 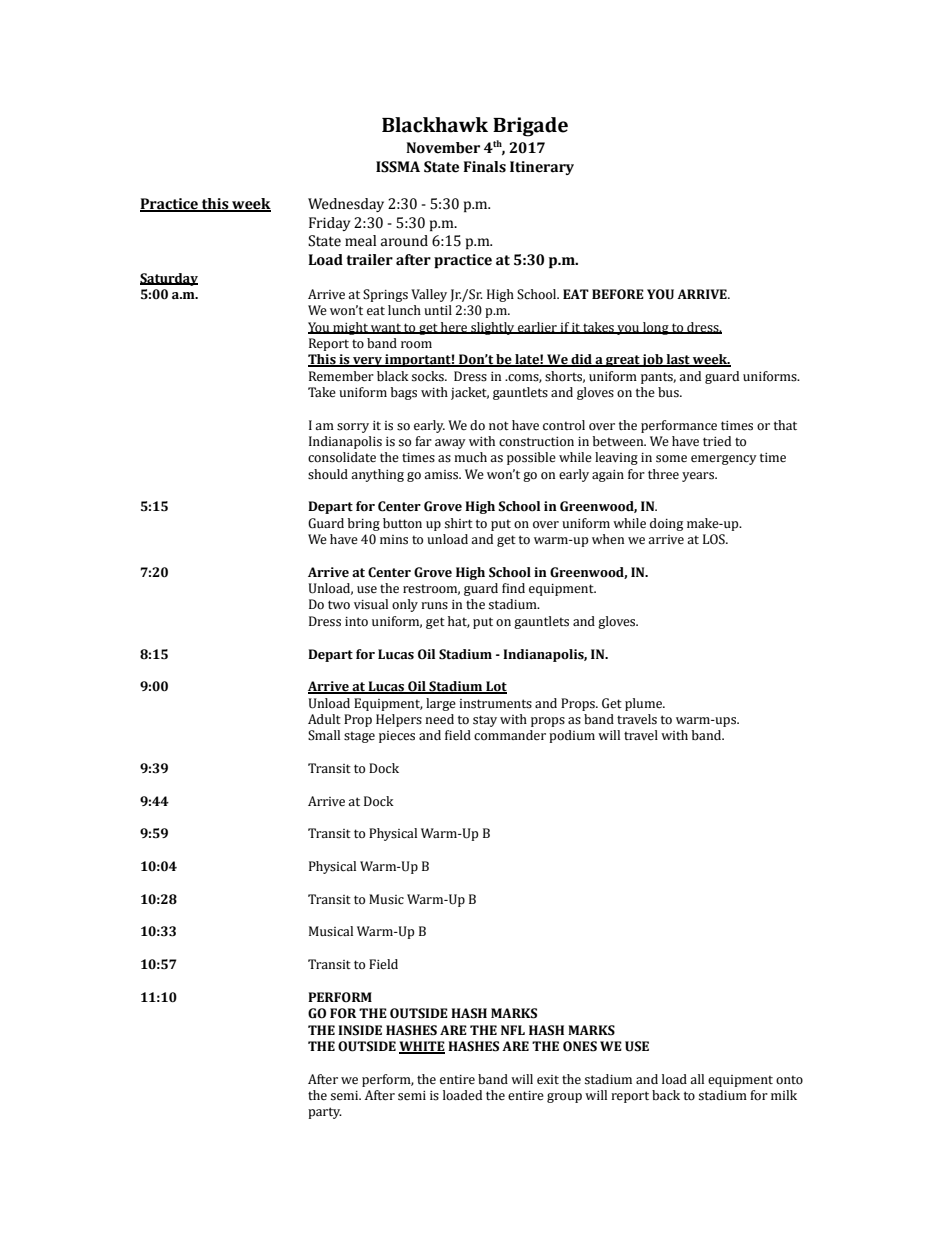 What do you see at coordinates (346, 205) in the document?
I see `Wednesday` at bounding box center [346, 205].
